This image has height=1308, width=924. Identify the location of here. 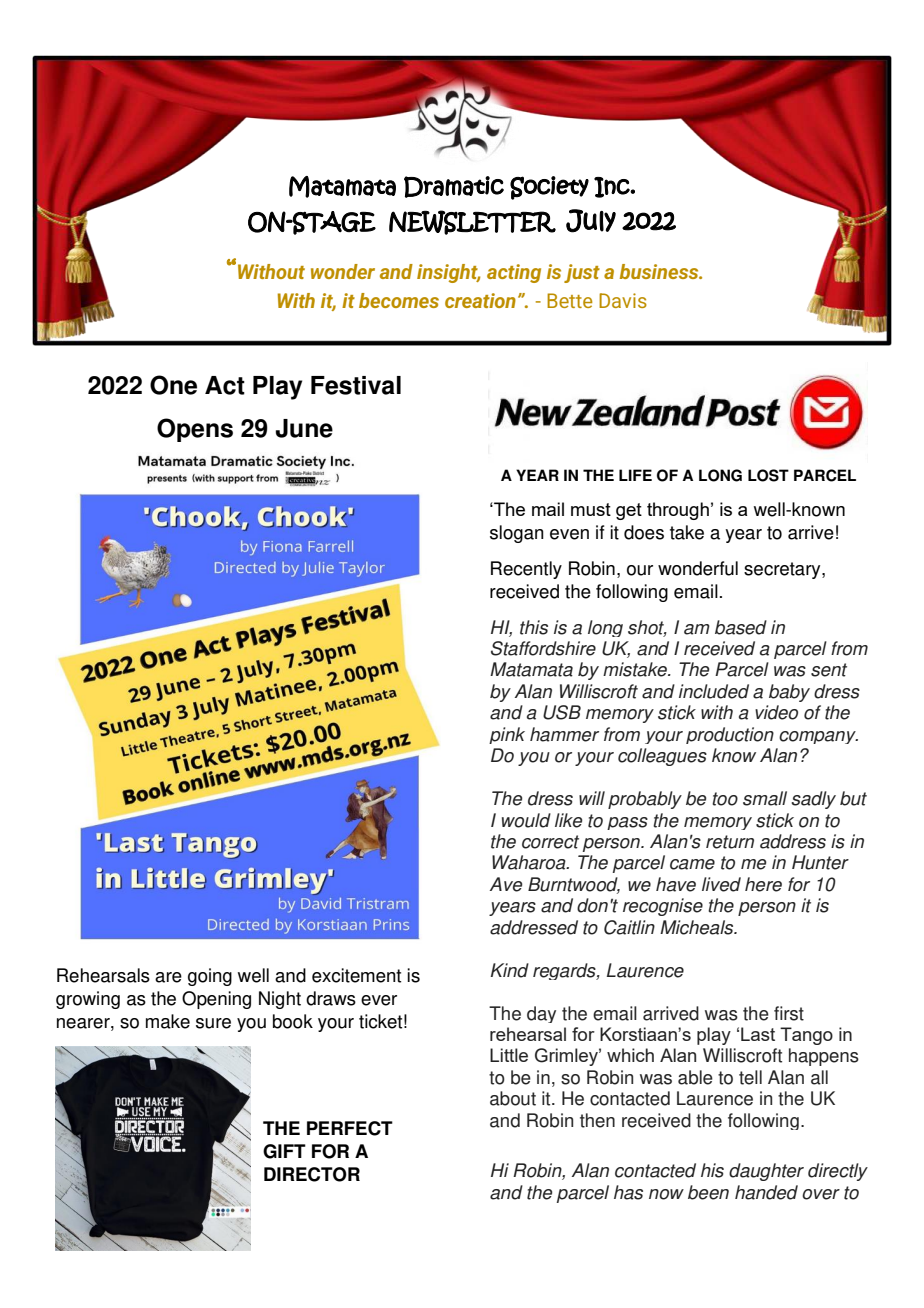
(763, 884).
